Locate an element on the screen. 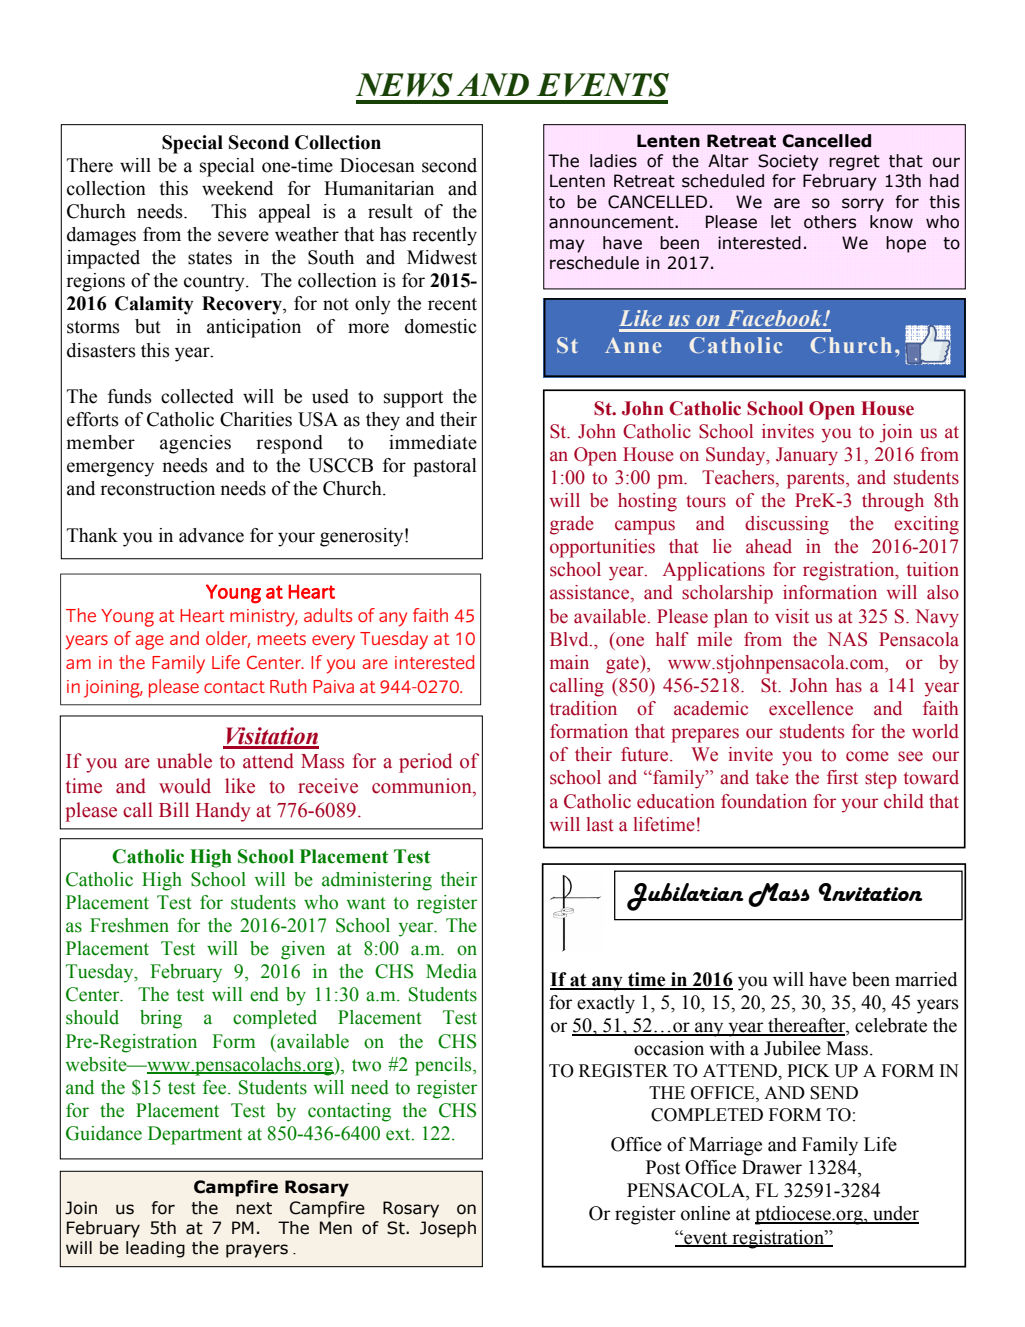 Image resolution: width=1025 pixels, height=1327 pixels. support is located at coordinates (413, 399).
